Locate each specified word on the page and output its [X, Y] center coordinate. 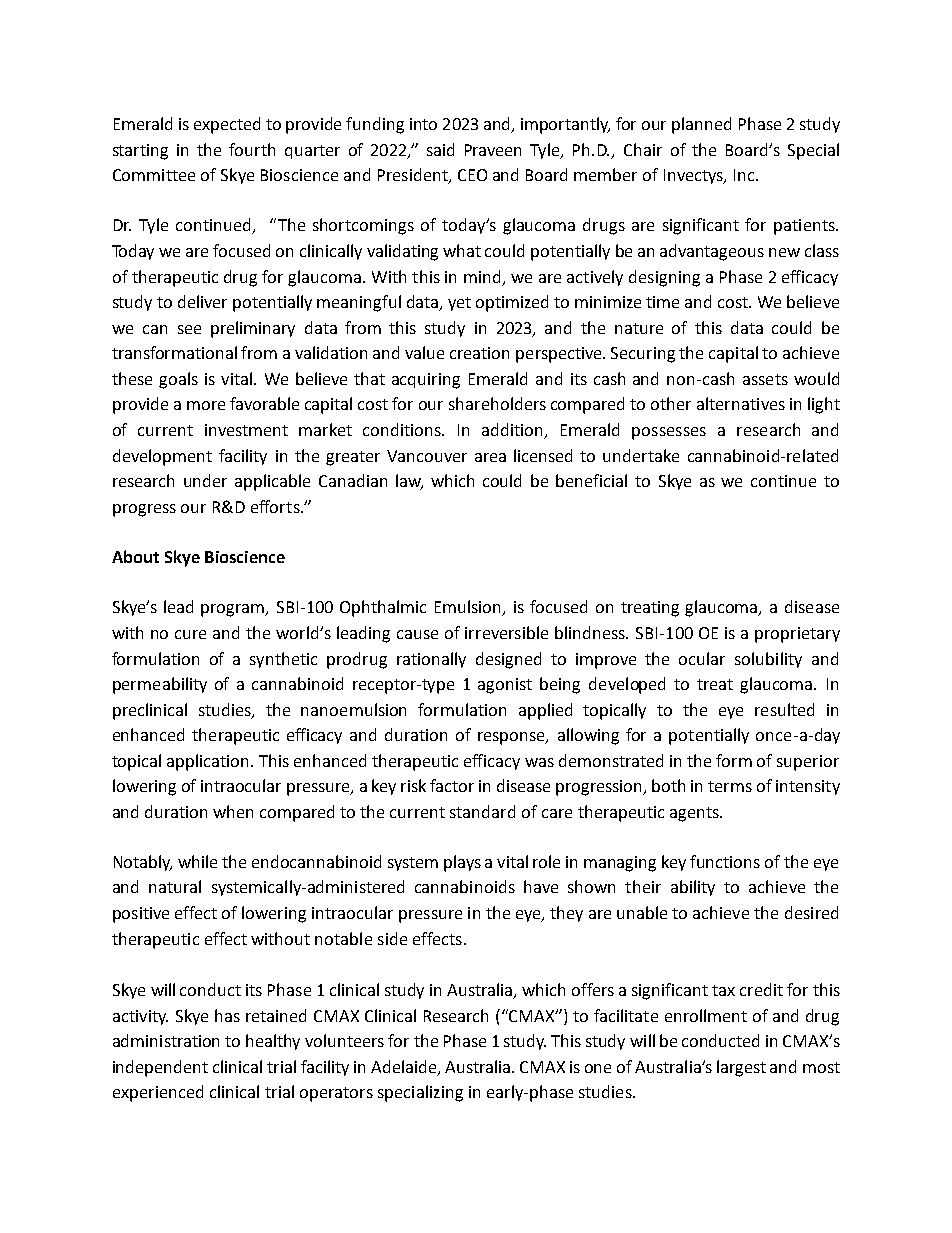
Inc [745, 175]
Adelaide [405, 1067]
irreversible [506, 632]
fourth [252, 149]
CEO [472, 175]
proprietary [797, 635]
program [234, 610]
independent [160, 1068]
